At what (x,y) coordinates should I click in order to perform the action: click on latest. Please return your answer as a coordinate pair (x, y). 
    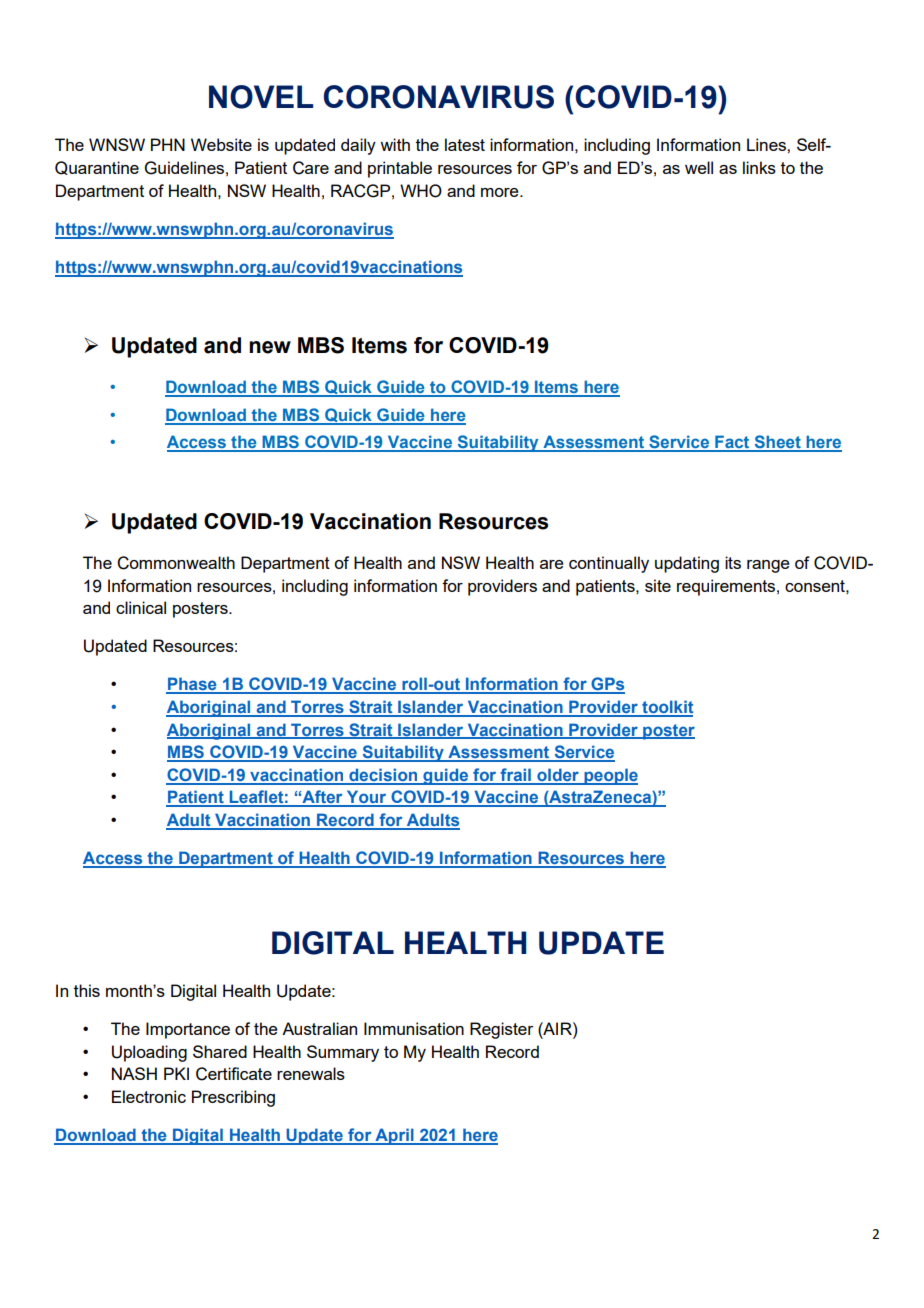
    Looking at the image, I should click on (465, 144).
